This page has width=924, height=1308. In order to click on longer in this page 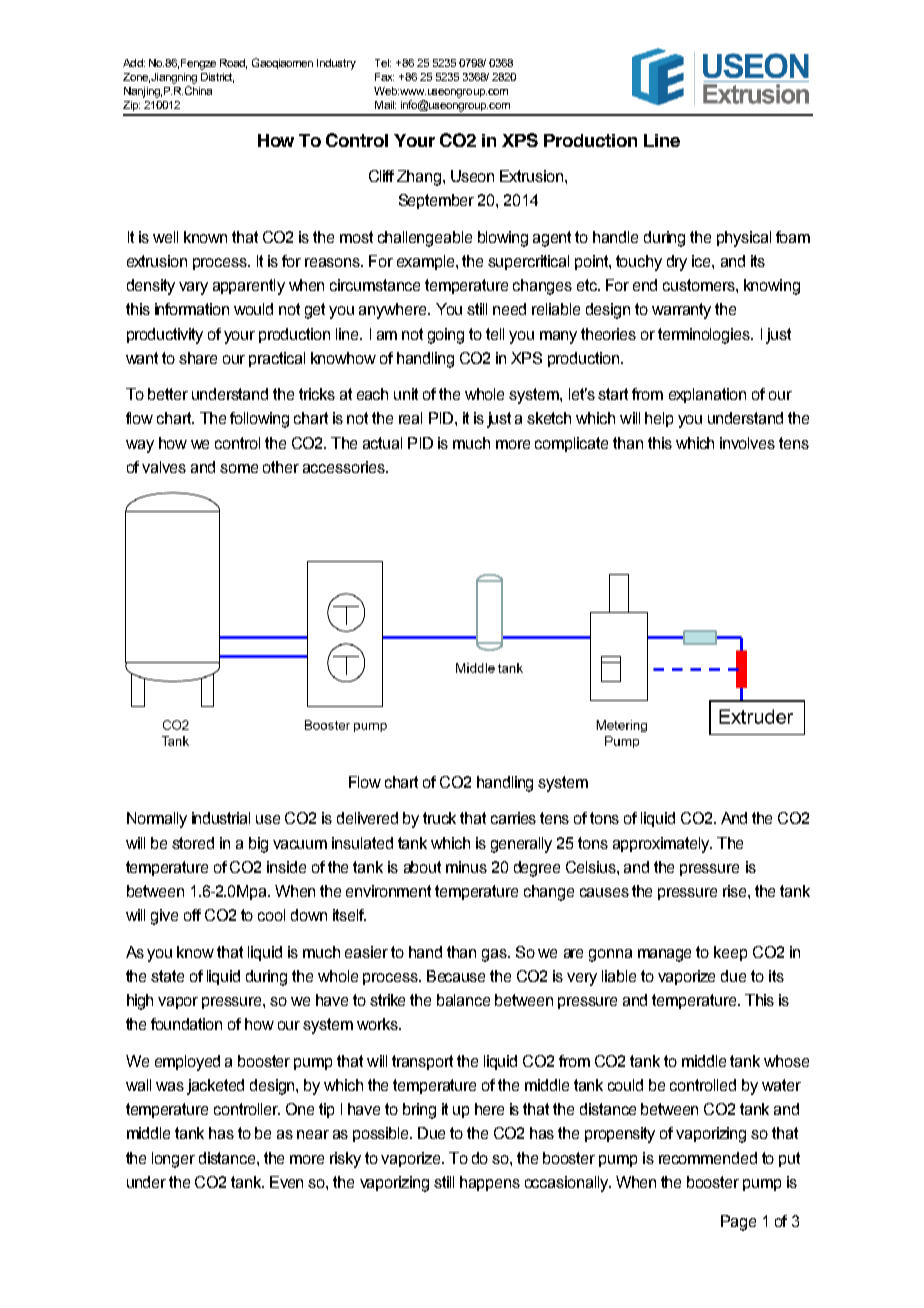, I will do `click(173, 1160)`.
